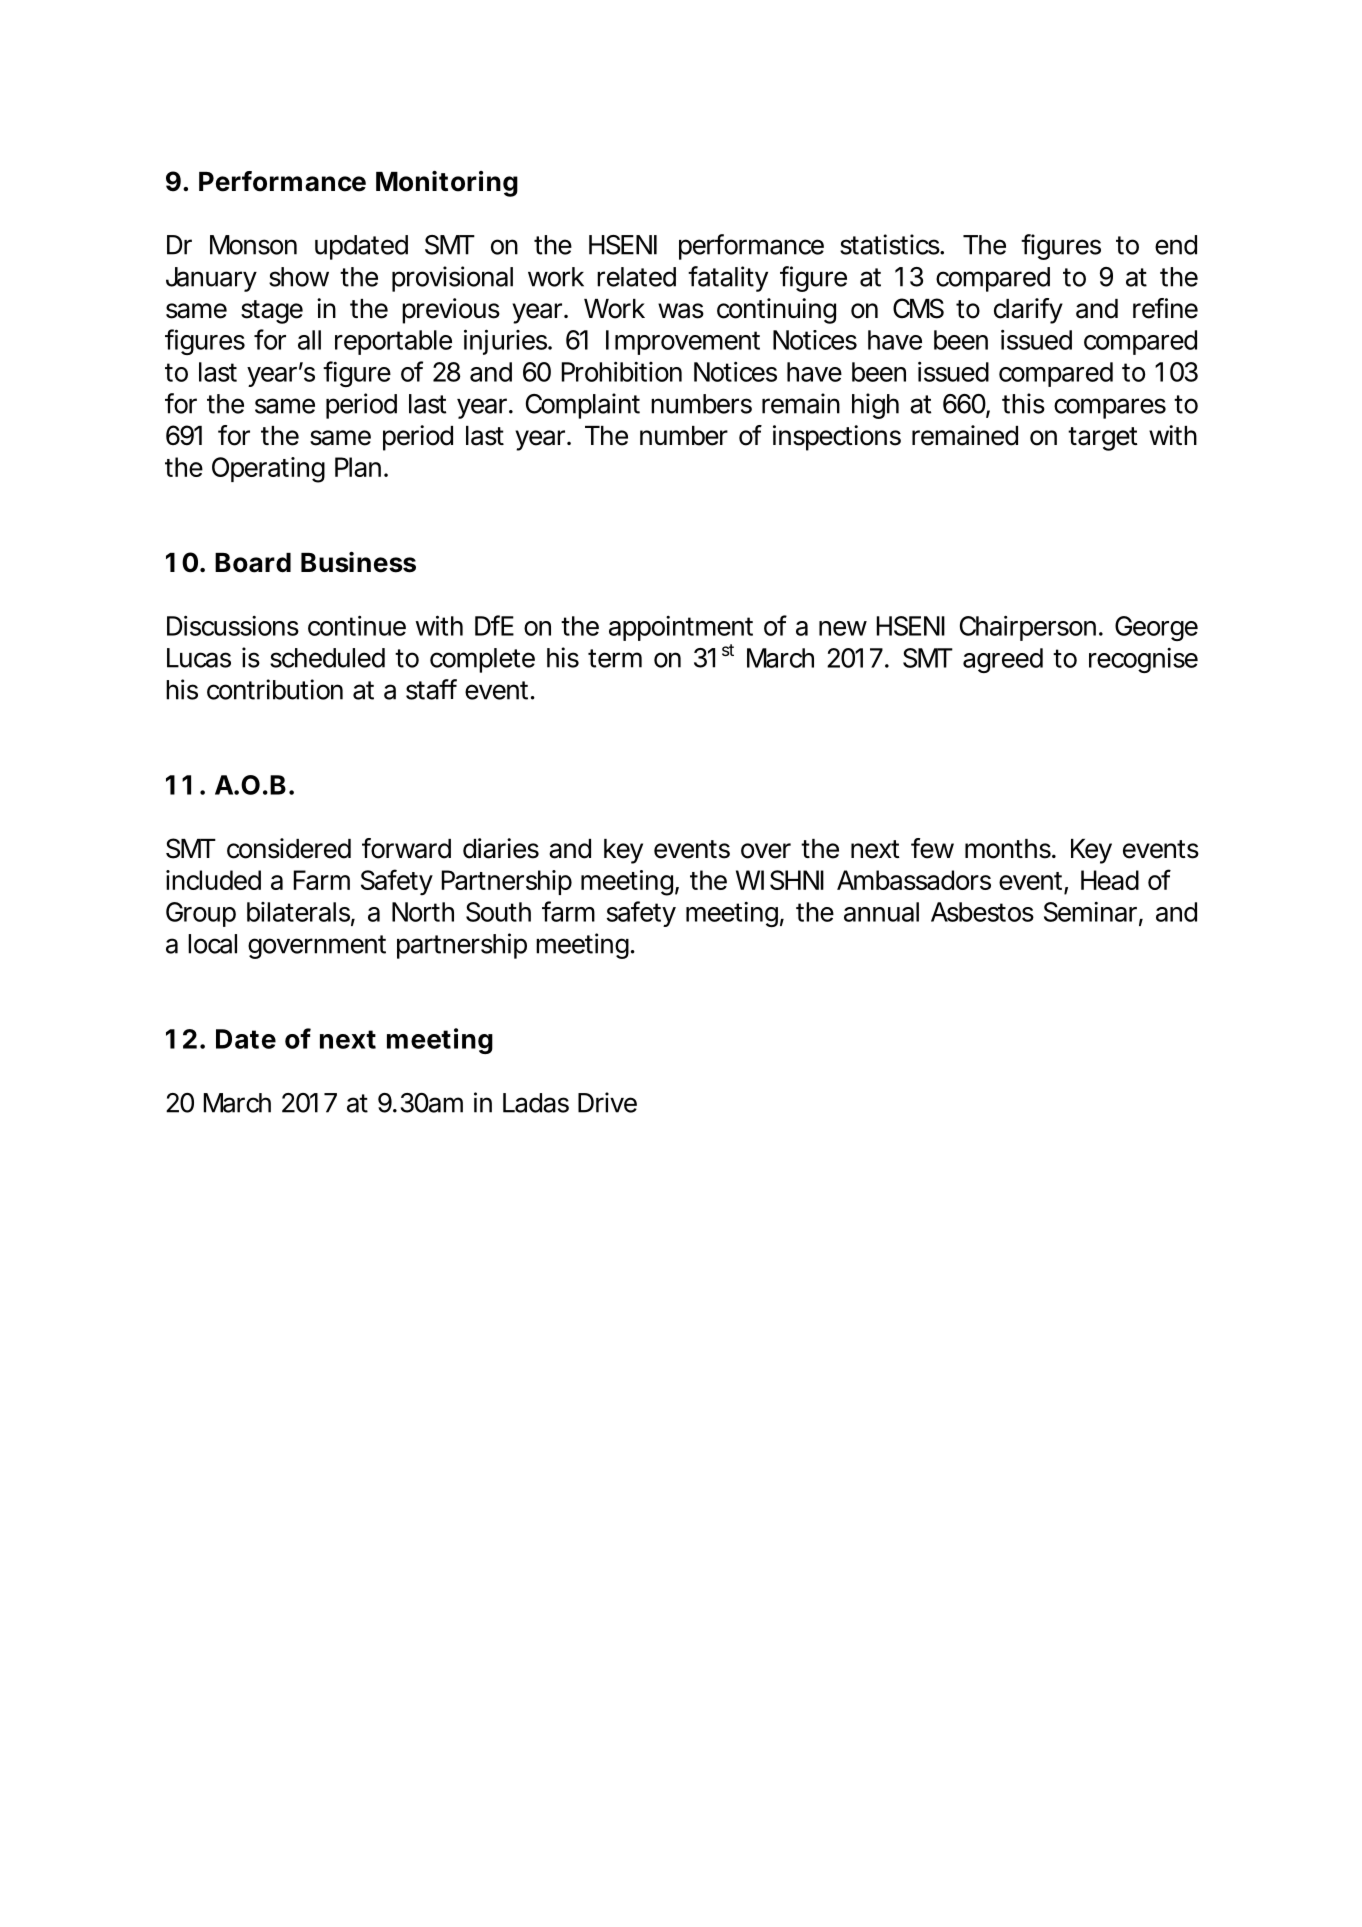  Describe the element at coordinates (1028, 628) in the image. I see `Chairperson` at that location.
